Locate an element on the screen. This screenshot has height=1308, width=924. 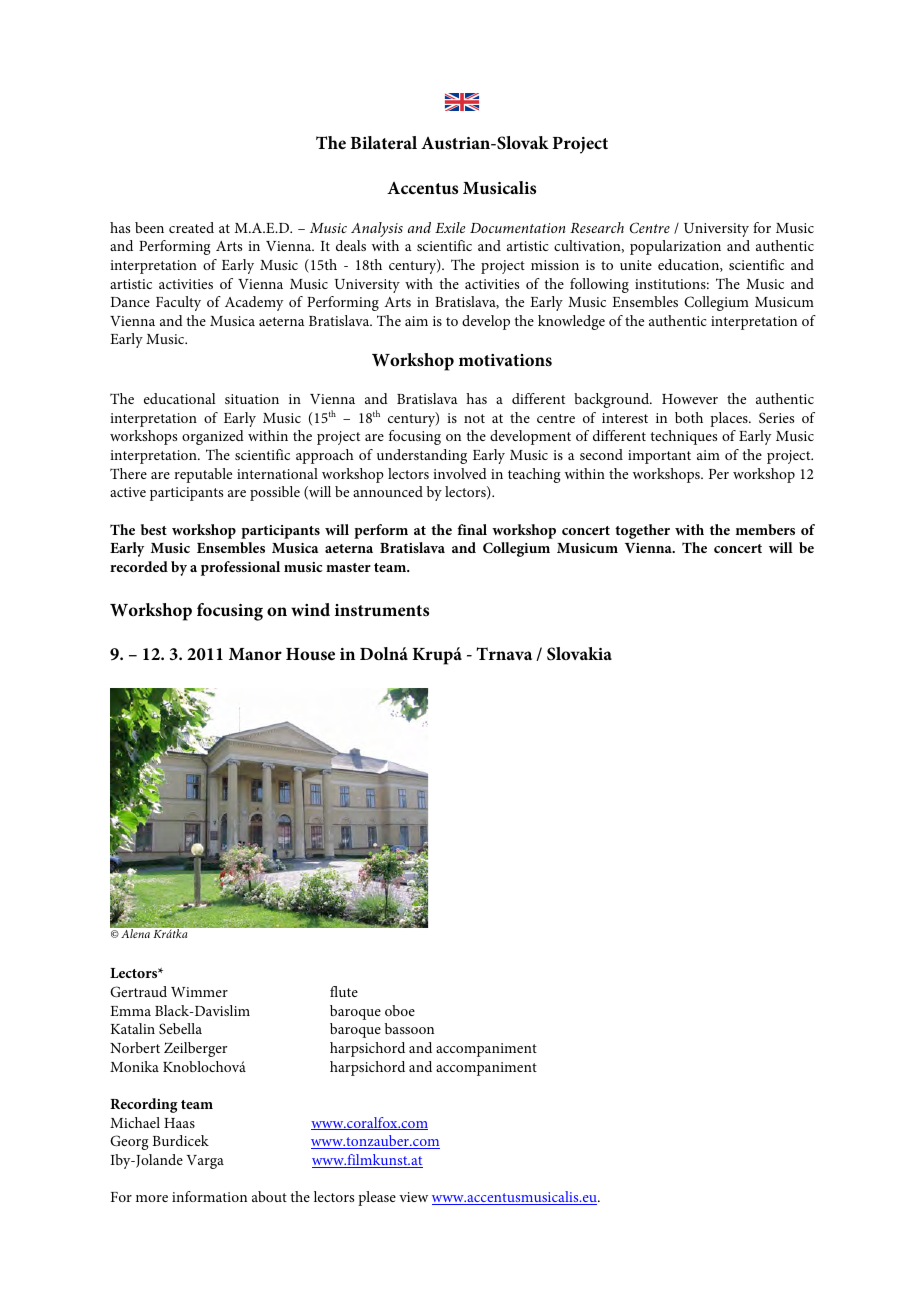
Varga is located at coordinates (205, 1162).
